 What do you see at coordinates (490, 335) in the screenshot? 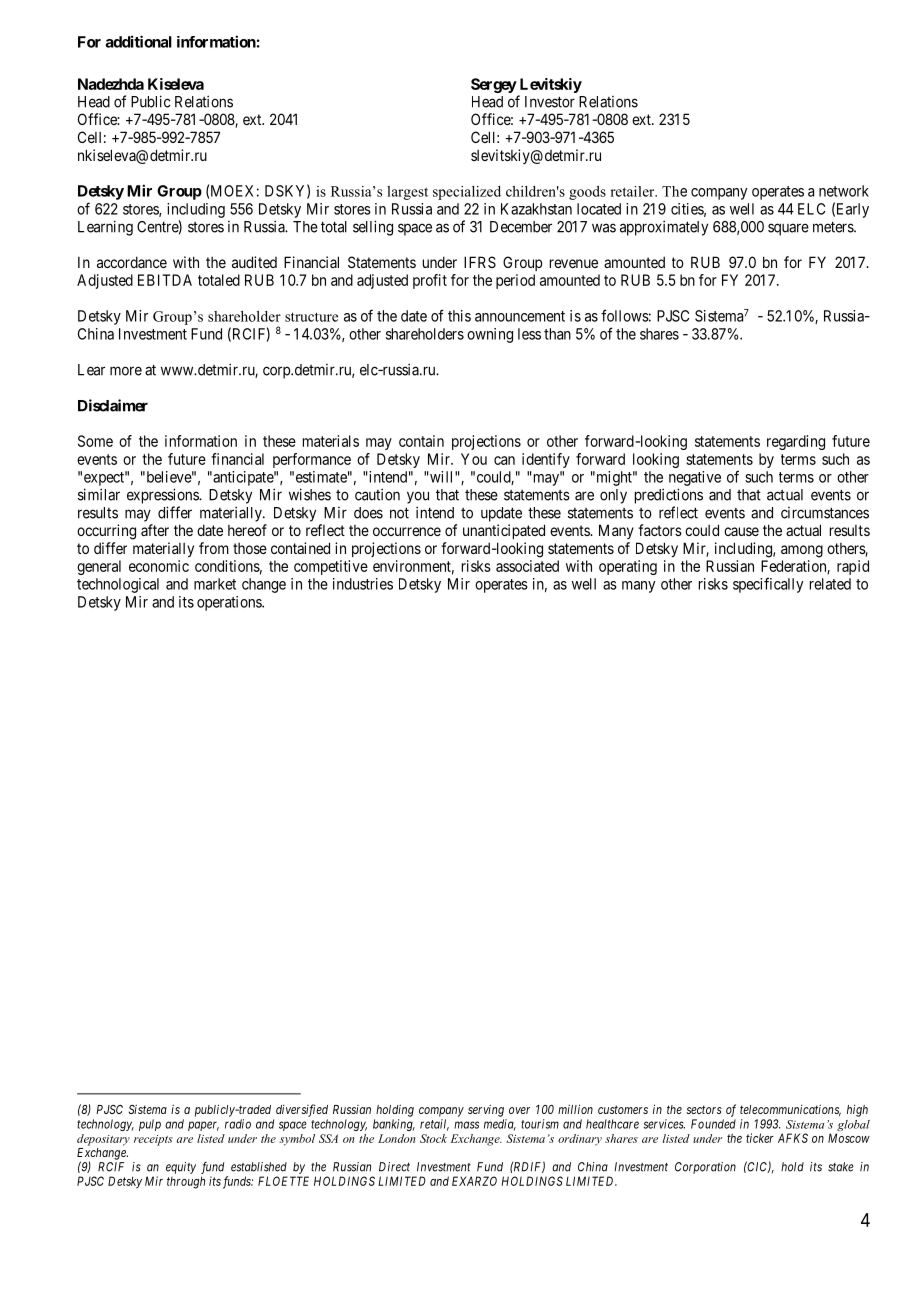
I see `owning` at bounding box center [490, 335].
